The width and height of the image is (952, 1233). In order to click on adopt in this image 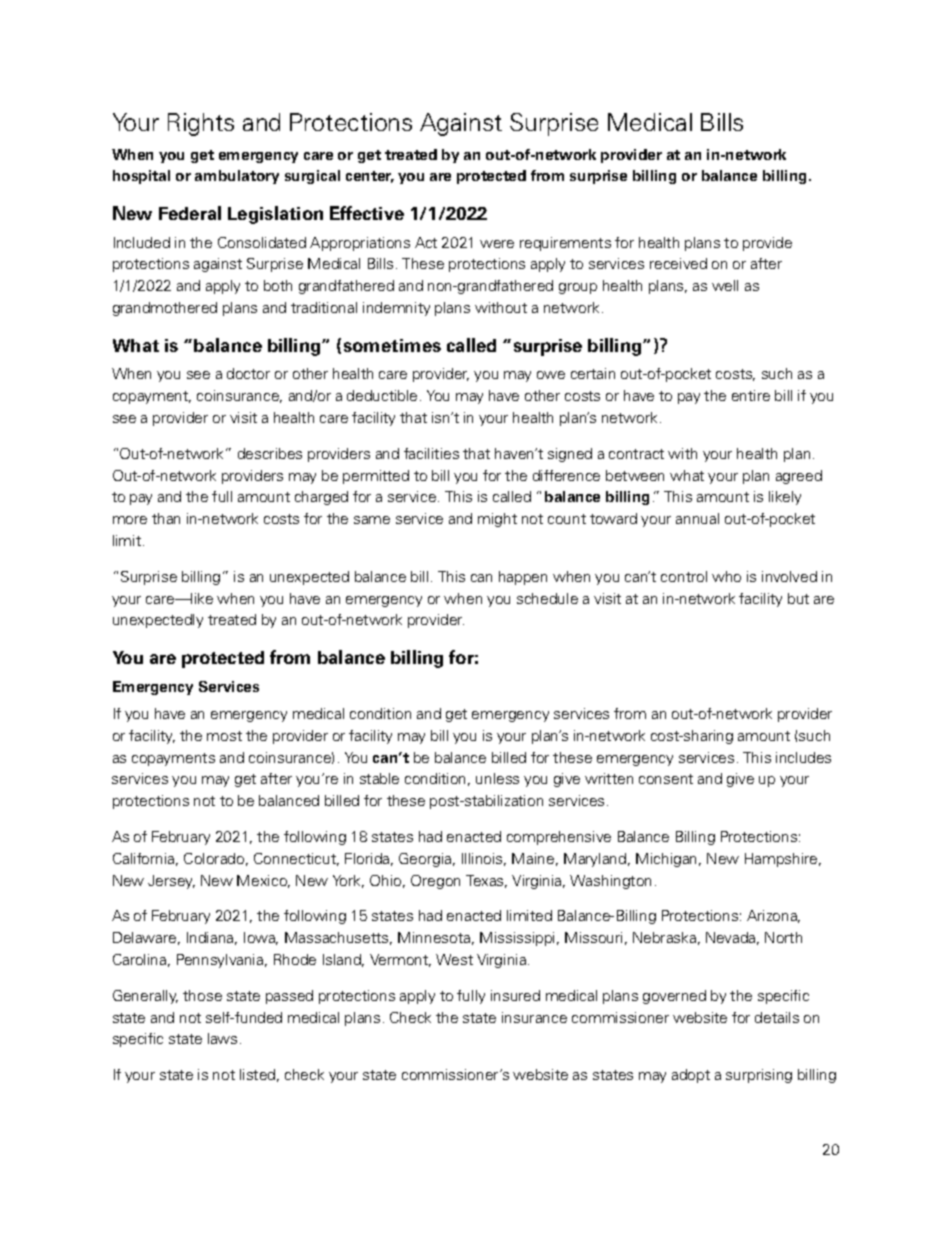, I will do `click(691, 1076)`.
